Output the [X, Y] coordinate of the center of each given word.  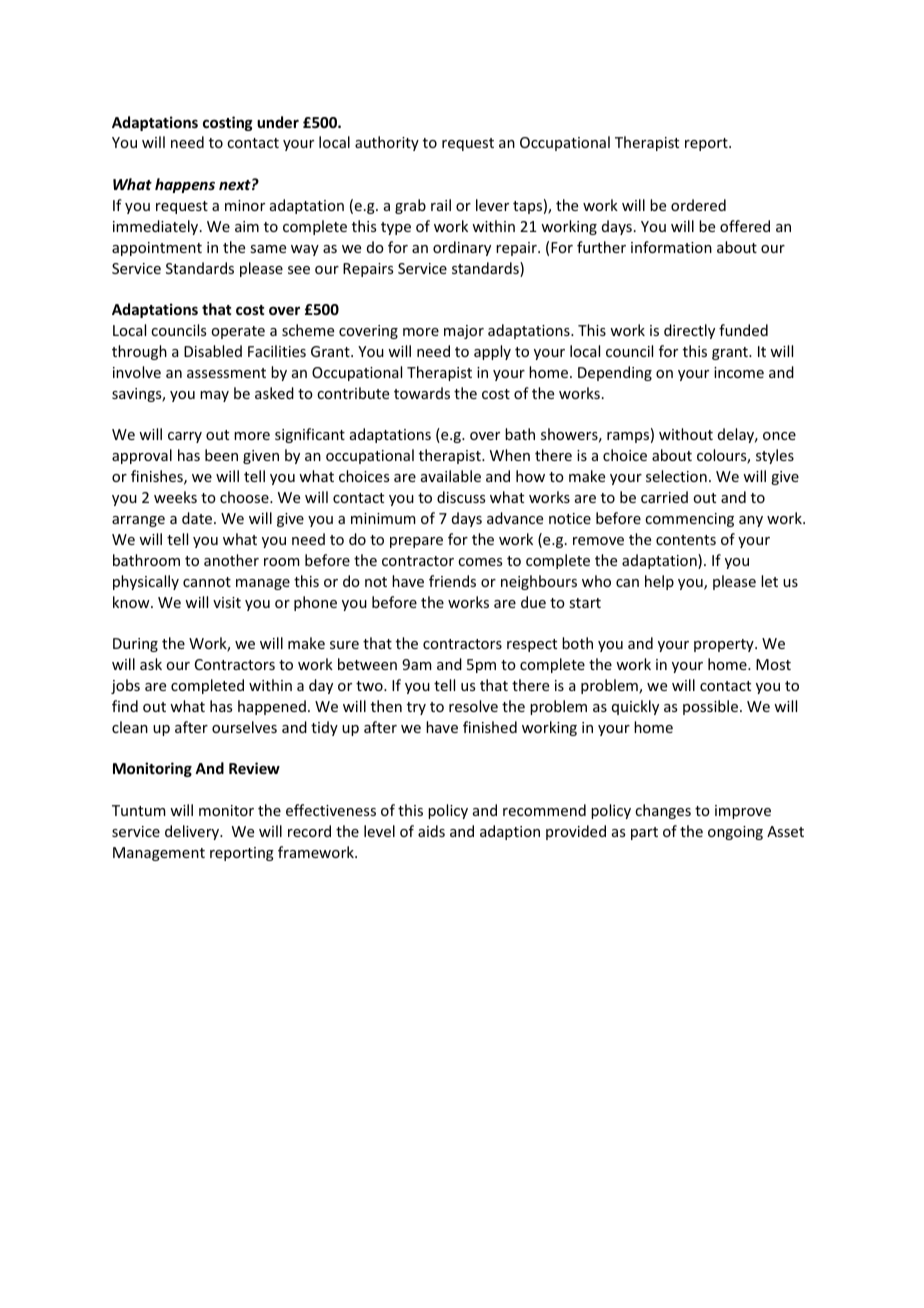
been [221, 455]
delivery [193, 832]
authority [387, 143]
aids [431, 831]
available [451, 476]
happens [185, 185]
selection [676, 476]
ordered [698, 205]
